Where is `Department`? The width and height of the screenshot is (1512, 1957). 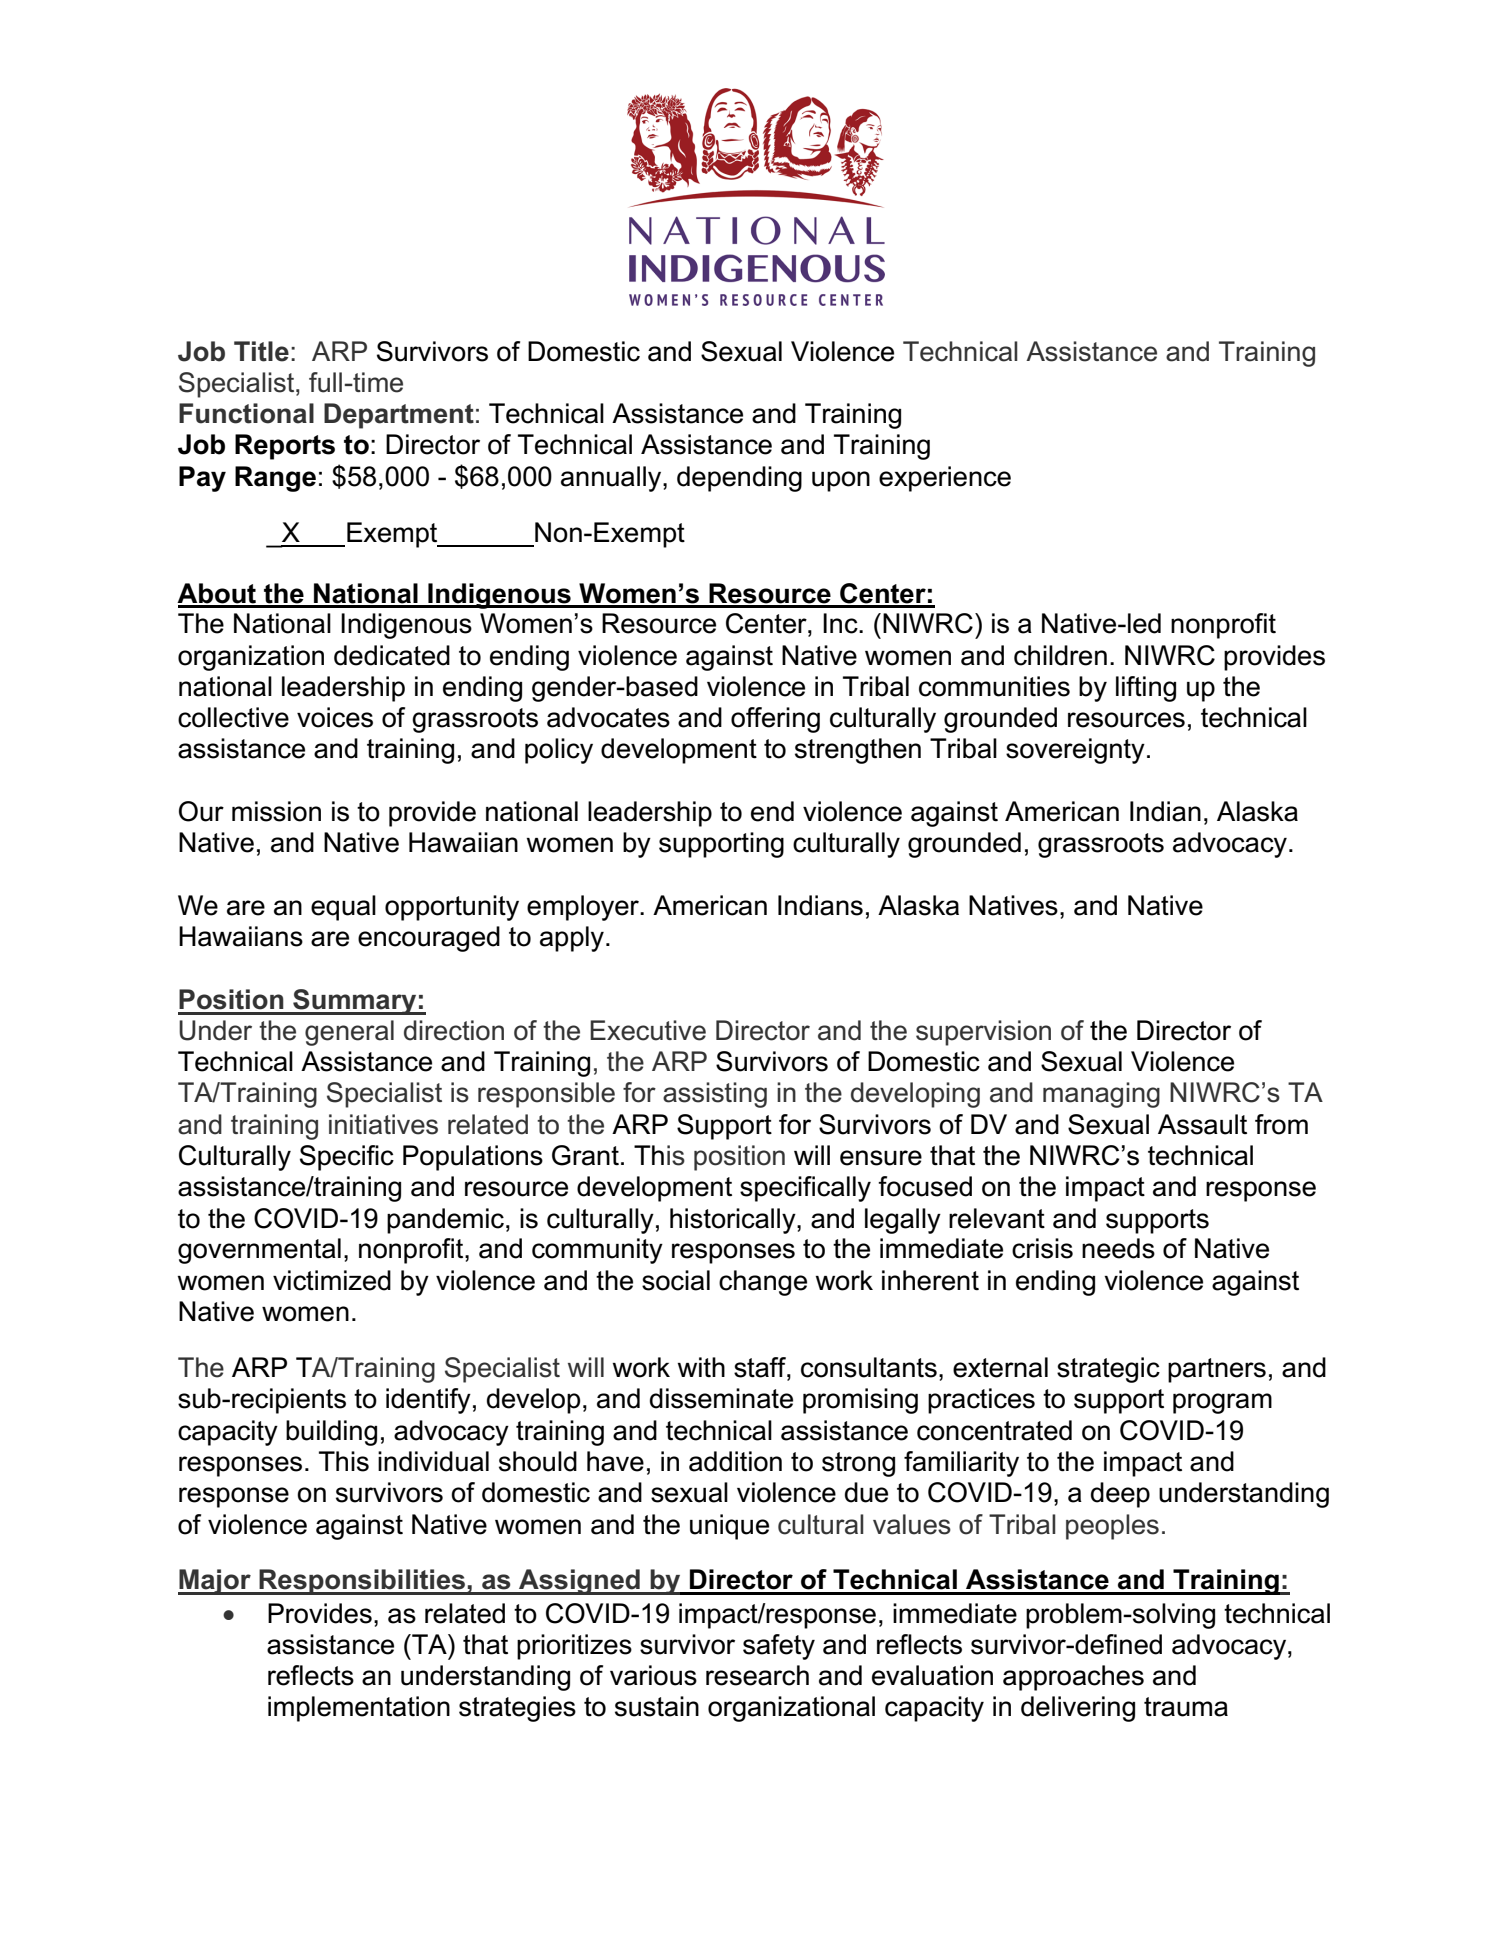
Department is located at coordinates (399, 416).
